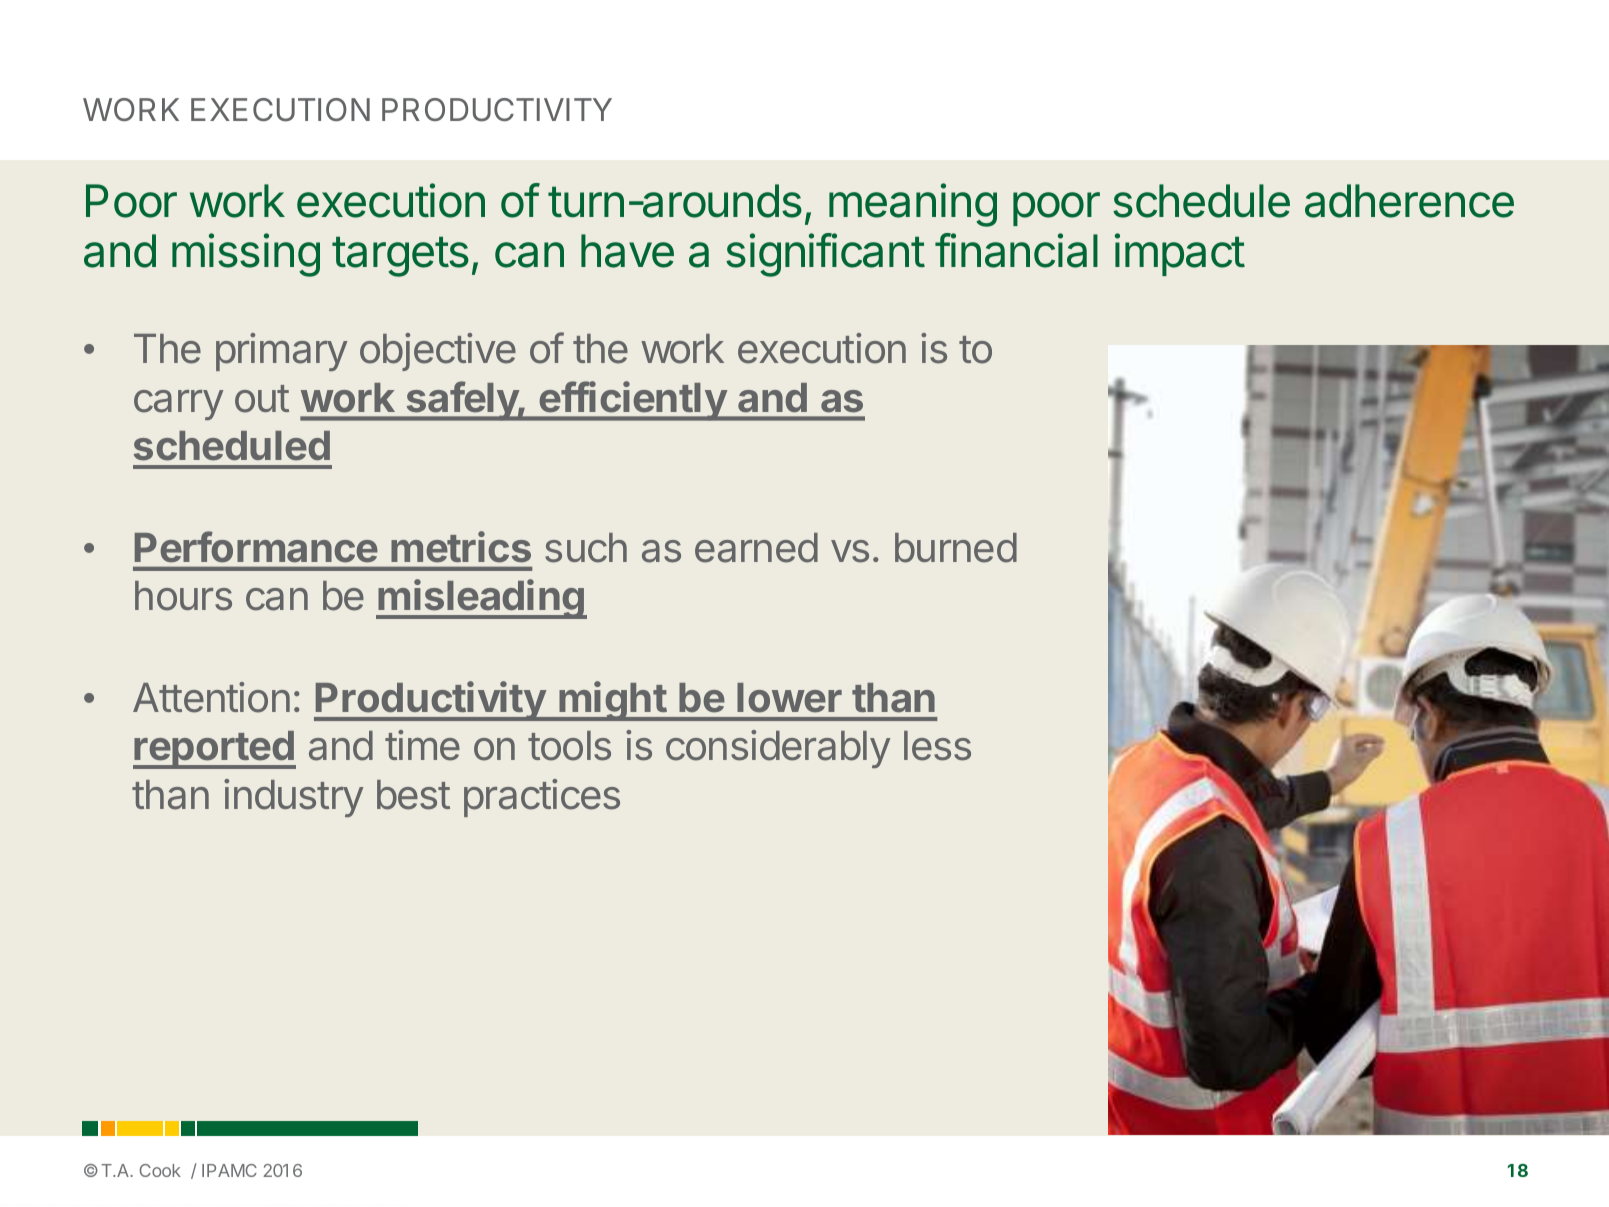 This screenshot has height=1207, width=1609. What do you see at coordinates (569, 746) in the screenshot?
I see `tools` at bounding box center [569, 746].
